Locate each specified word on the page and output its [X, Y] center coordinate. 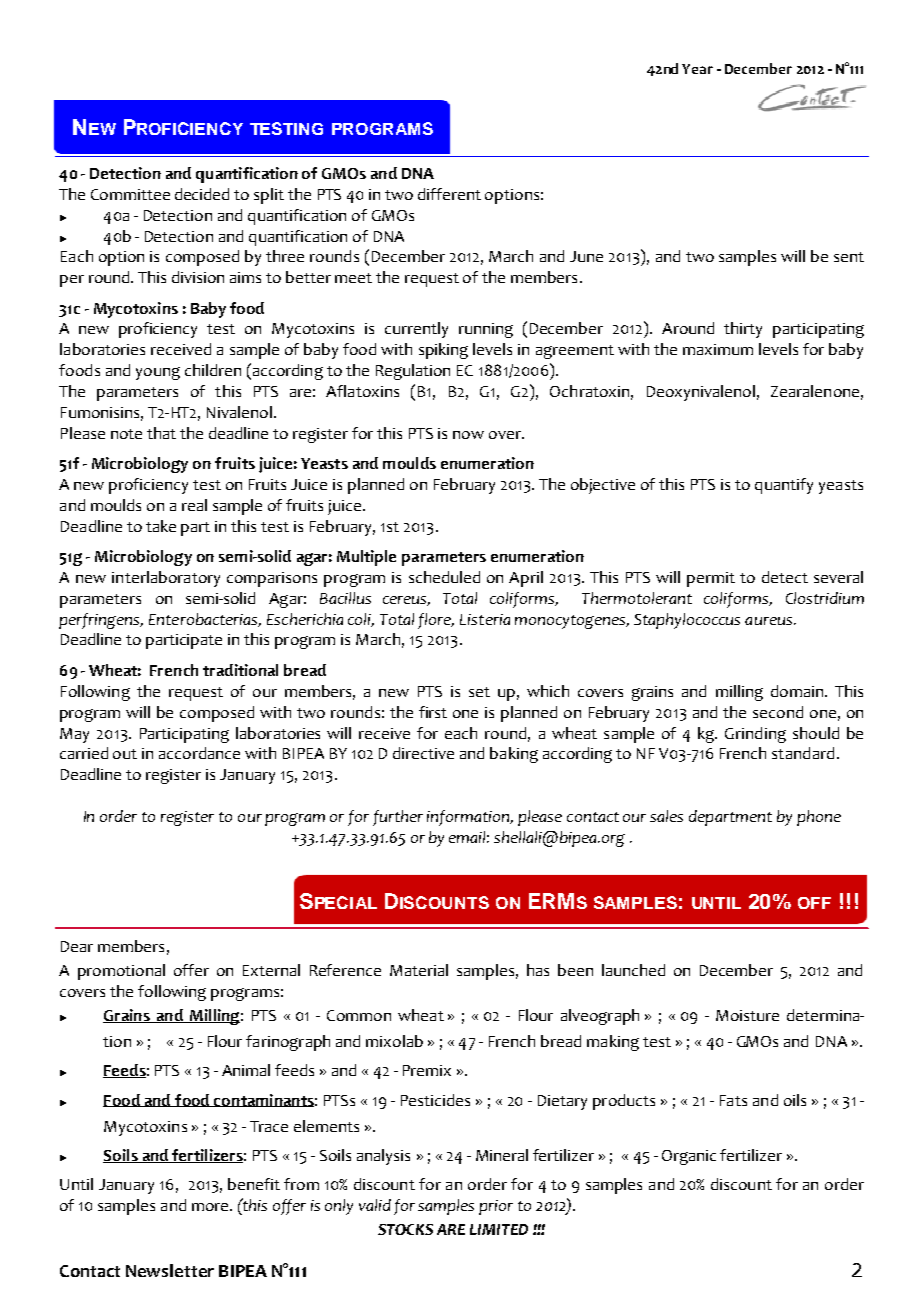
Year [697, 69]
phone [819, 818]
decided [202, 194]
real [194, 505]
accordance [199, 753]
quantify [784, 486]
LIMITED [499, 1229]
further [398, 818]
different [449, 194]
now [468, 435]
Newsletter [170, 1270]
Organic [689, 1157]
